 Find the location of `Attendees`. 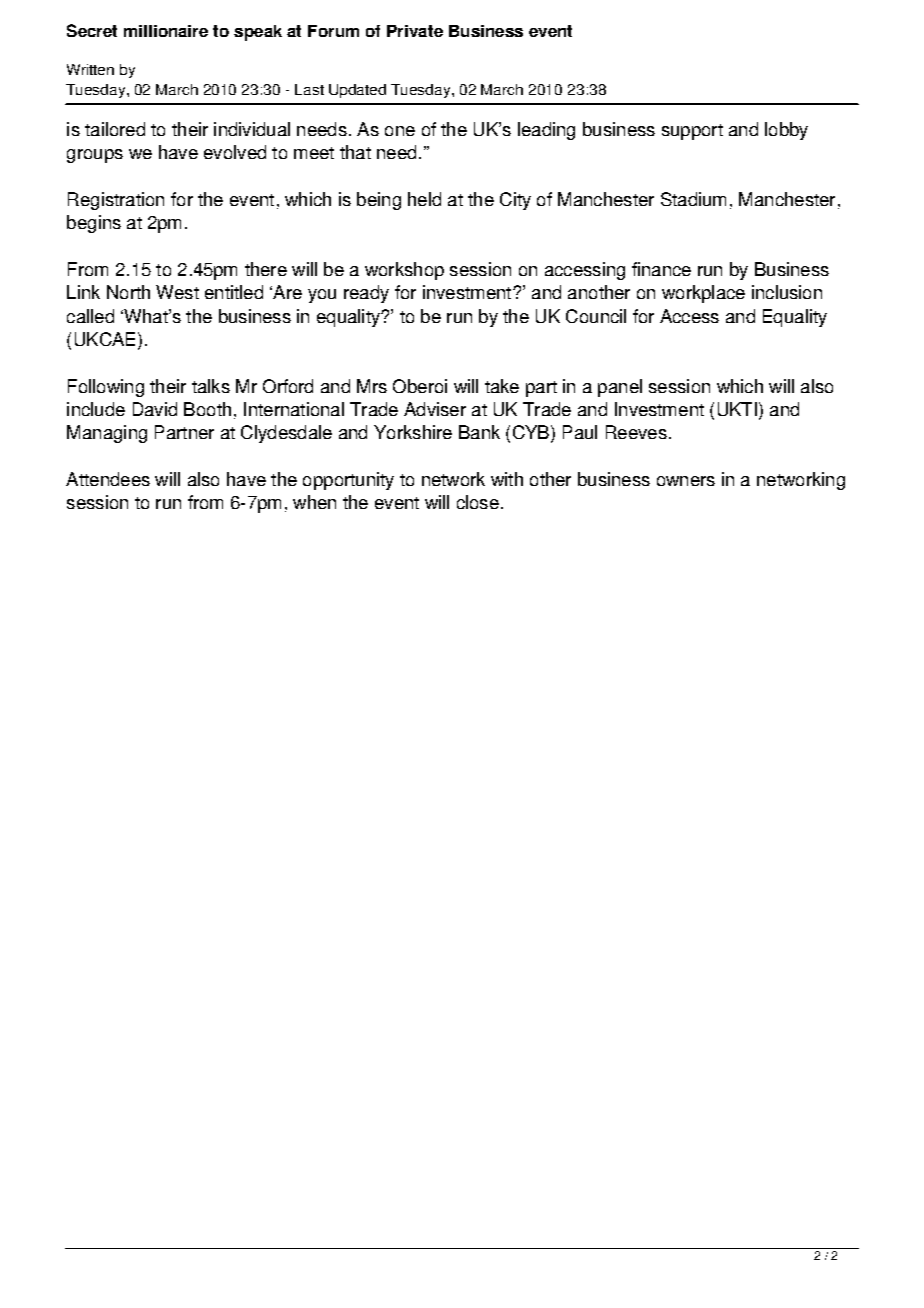

Attendees is located at coordinates (108, 479).
